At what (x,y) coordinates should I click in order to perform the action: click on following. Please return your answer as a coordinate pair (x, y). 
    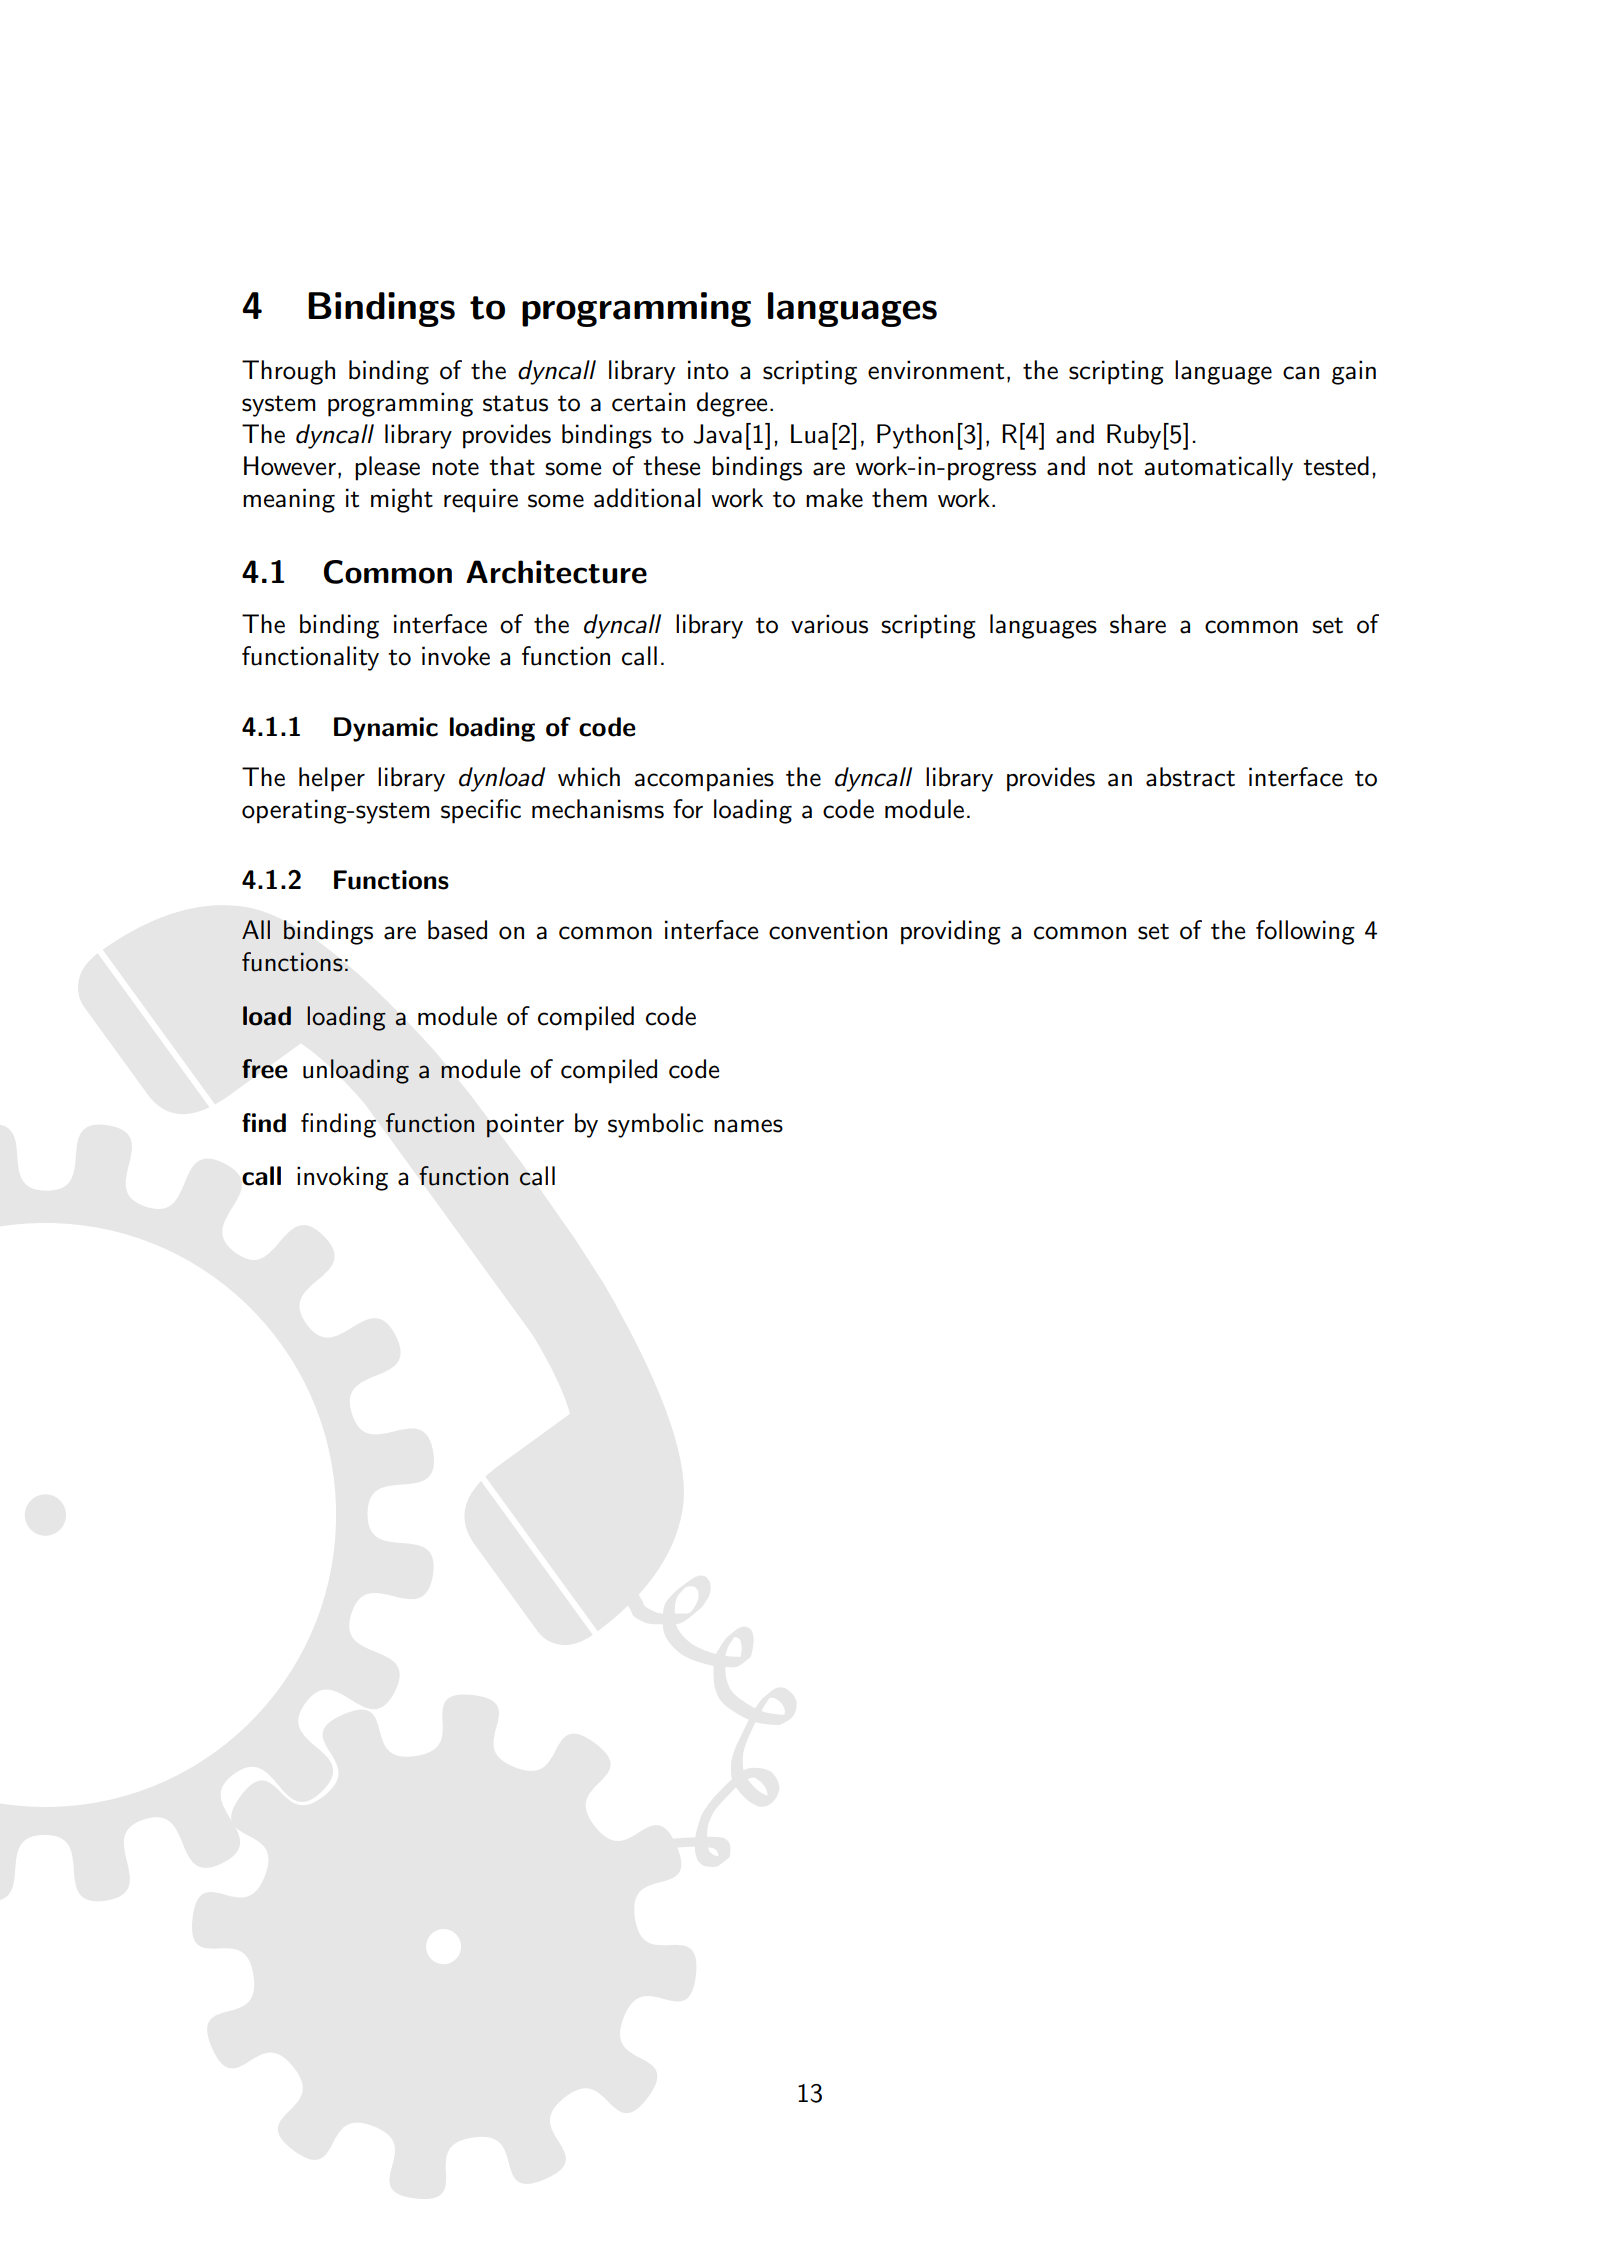
    Looking at the image, I should click on (1305, 932).
